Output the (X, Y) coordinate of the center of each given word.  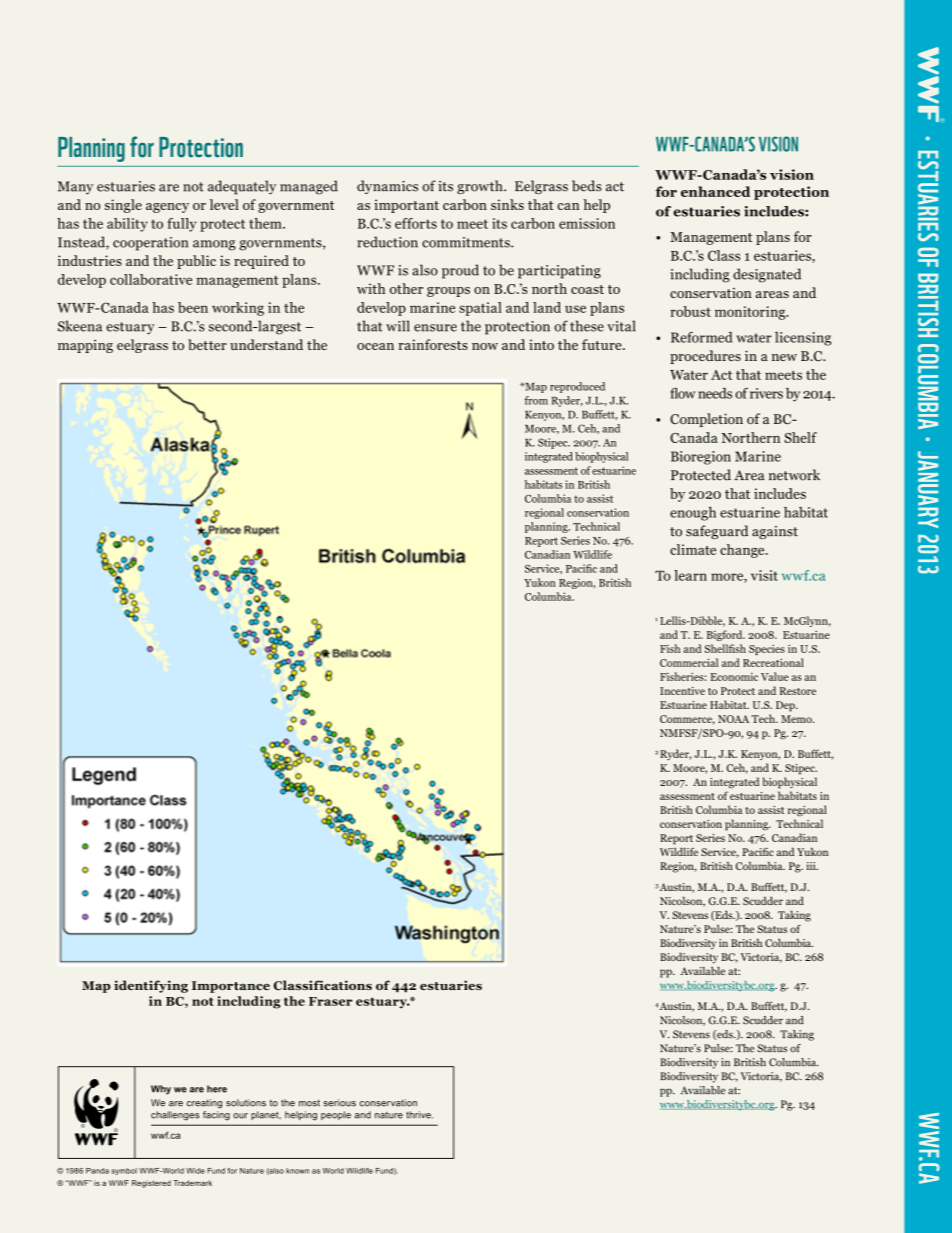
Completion (706, 420)
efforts (416, 223)
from (536, 400)
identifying (151, 986)
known (297, 1171)
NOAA (733, 719)
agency (167, 208)
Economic (734, 677)
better (207, 344)
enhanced (715, 191)
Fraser (331, 1001)
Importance (231, 987)
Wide (195, 1171)
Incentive (682, 691)
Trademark (192, 1183)
